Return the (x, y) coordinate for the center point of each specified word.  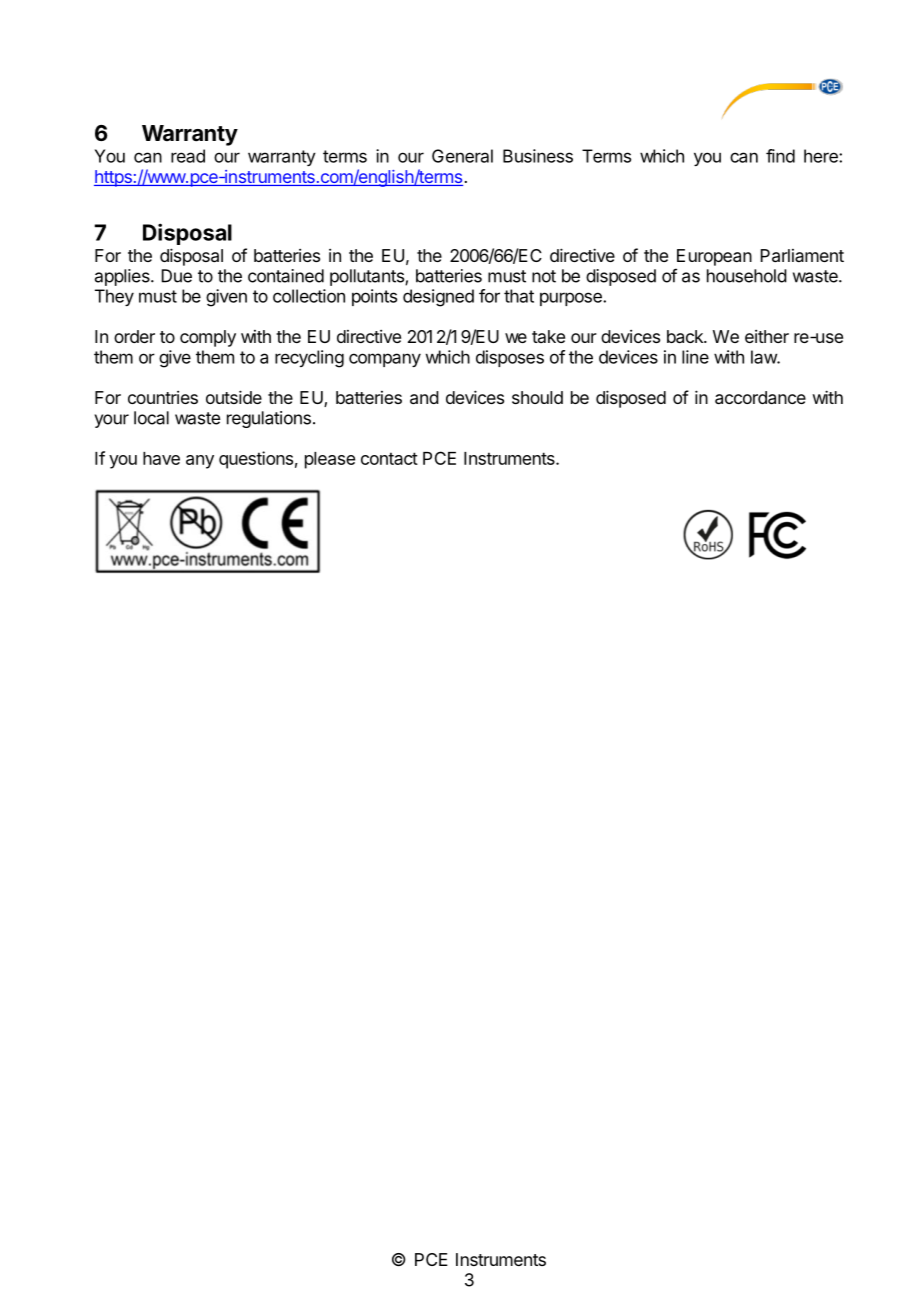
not (544, 276)
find (780, 156)
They (114, 297)
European (714, 257)
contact (389, 458)
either (767, 336)
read (188, 156)
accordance (760, 397)
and (424, 397)
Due (177, 276)
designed (438, 298)
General (462, 156)
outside (234, 397)
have (161, 458)
